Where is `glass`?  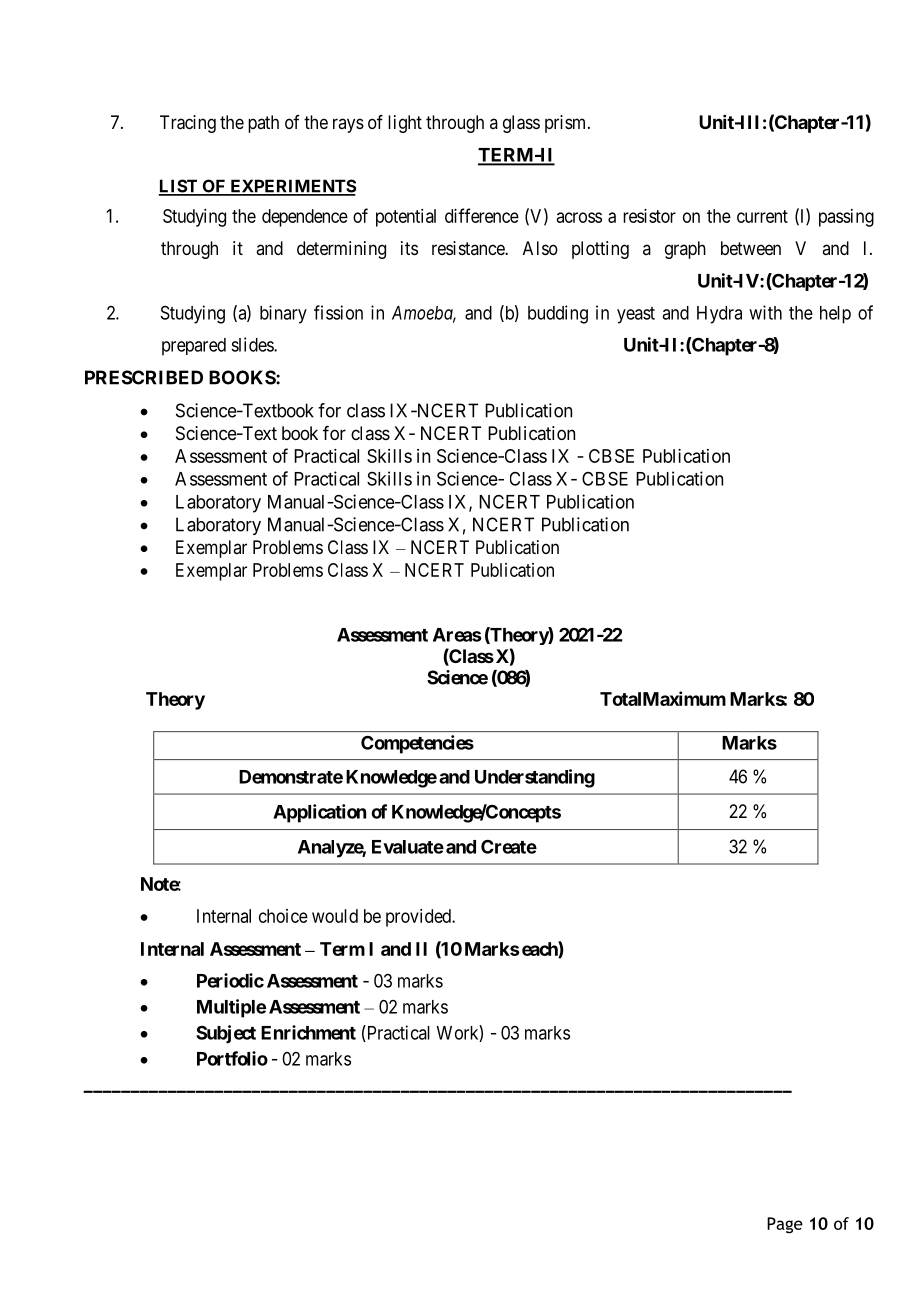
glass is located at coordinates (521, 124).
